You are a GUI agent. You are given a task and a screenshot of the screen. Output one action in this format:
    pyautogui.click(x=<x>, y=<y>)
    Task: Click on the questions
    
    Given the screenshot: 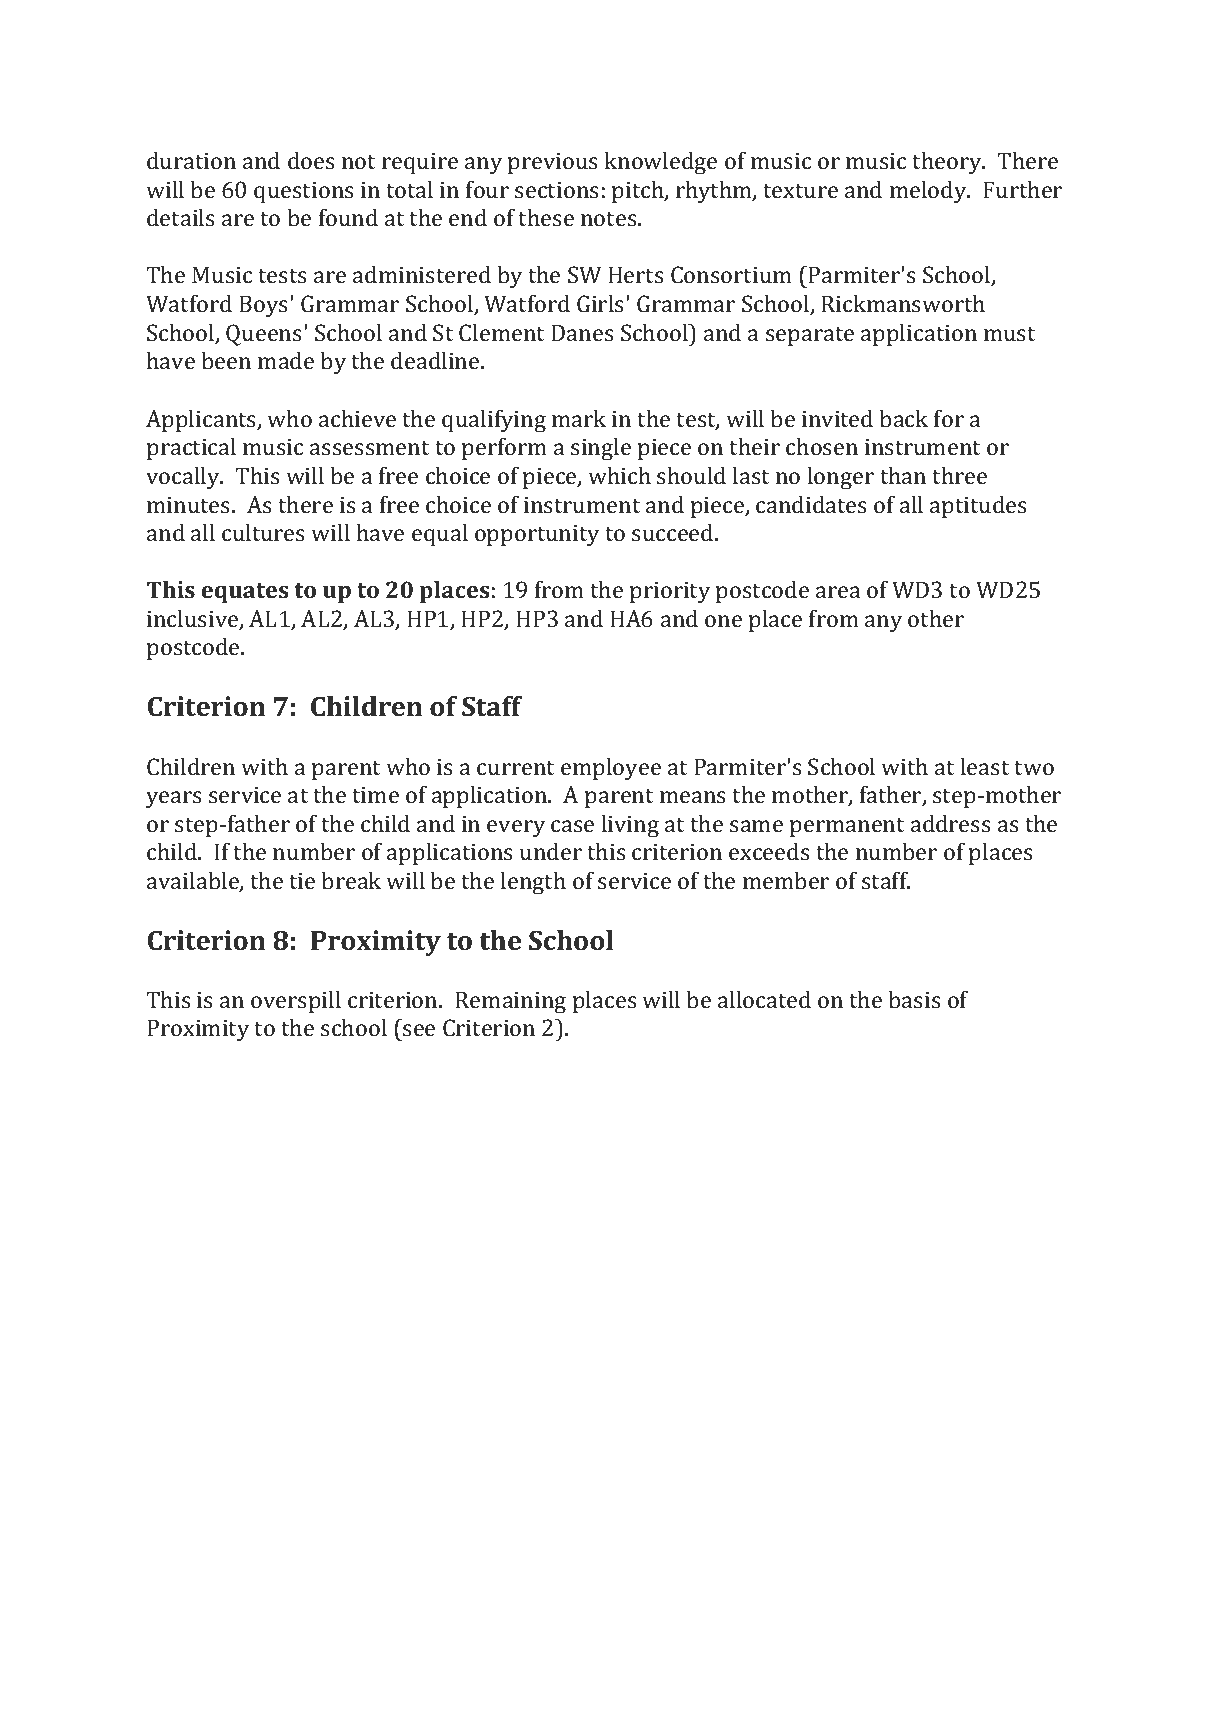 What is the action you would take?
    pyautogui.click(x=304, y=192)
